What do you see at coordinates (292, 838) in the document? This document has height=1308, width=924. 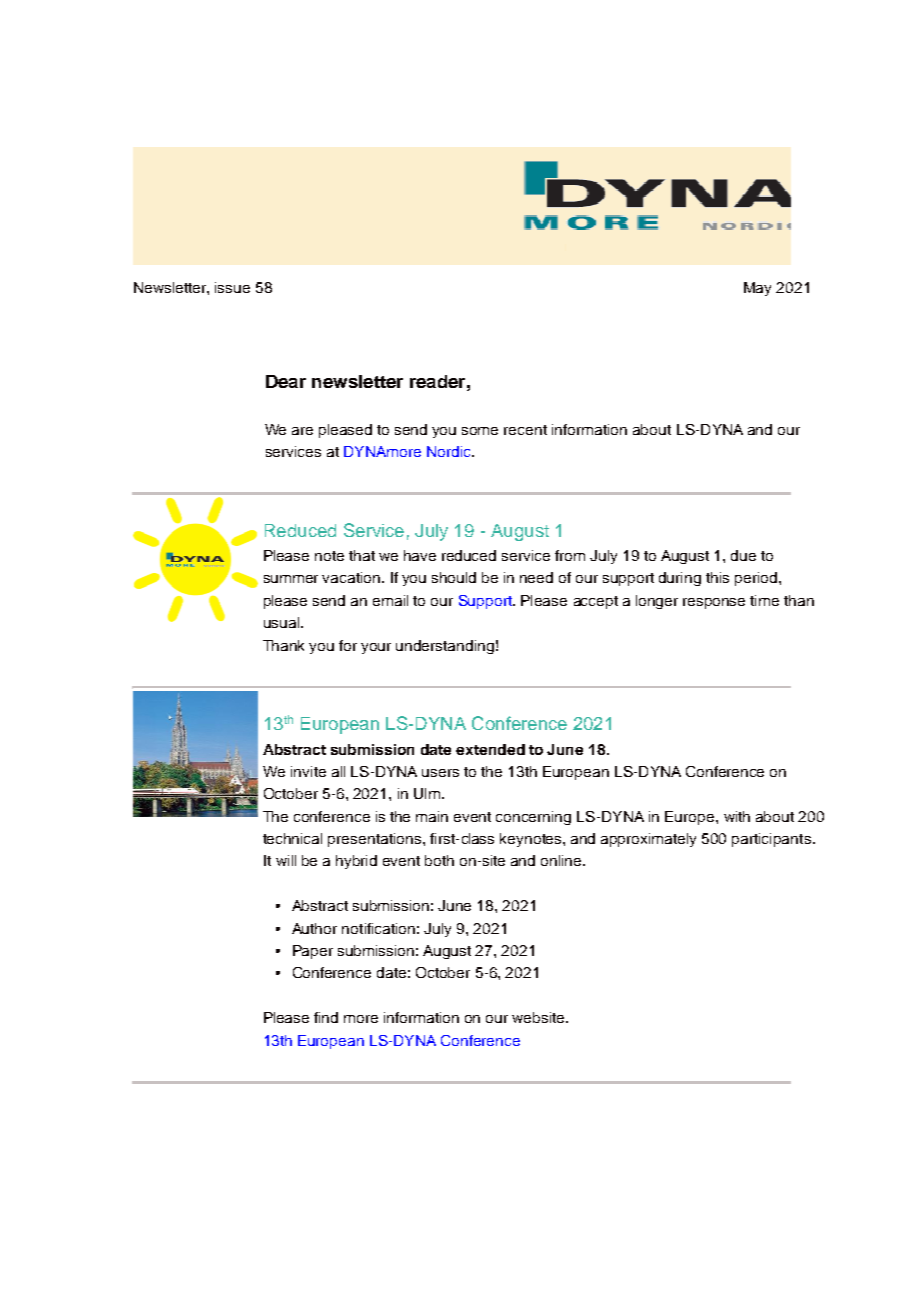 I see `technical` at bounding box center [292, 838].
